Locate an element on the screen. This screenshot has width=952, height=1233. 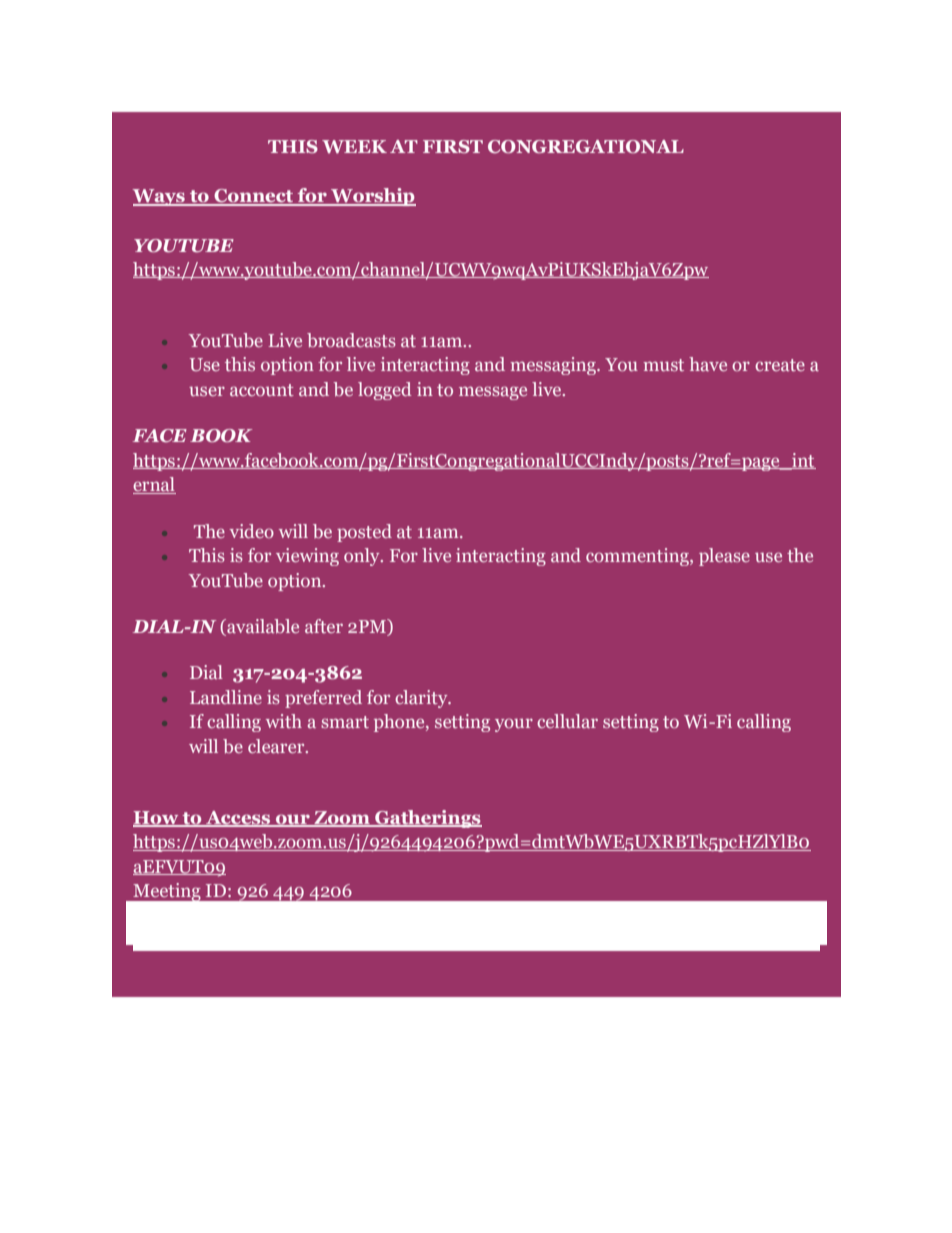
Worship is located at coordinates (372, 197).
